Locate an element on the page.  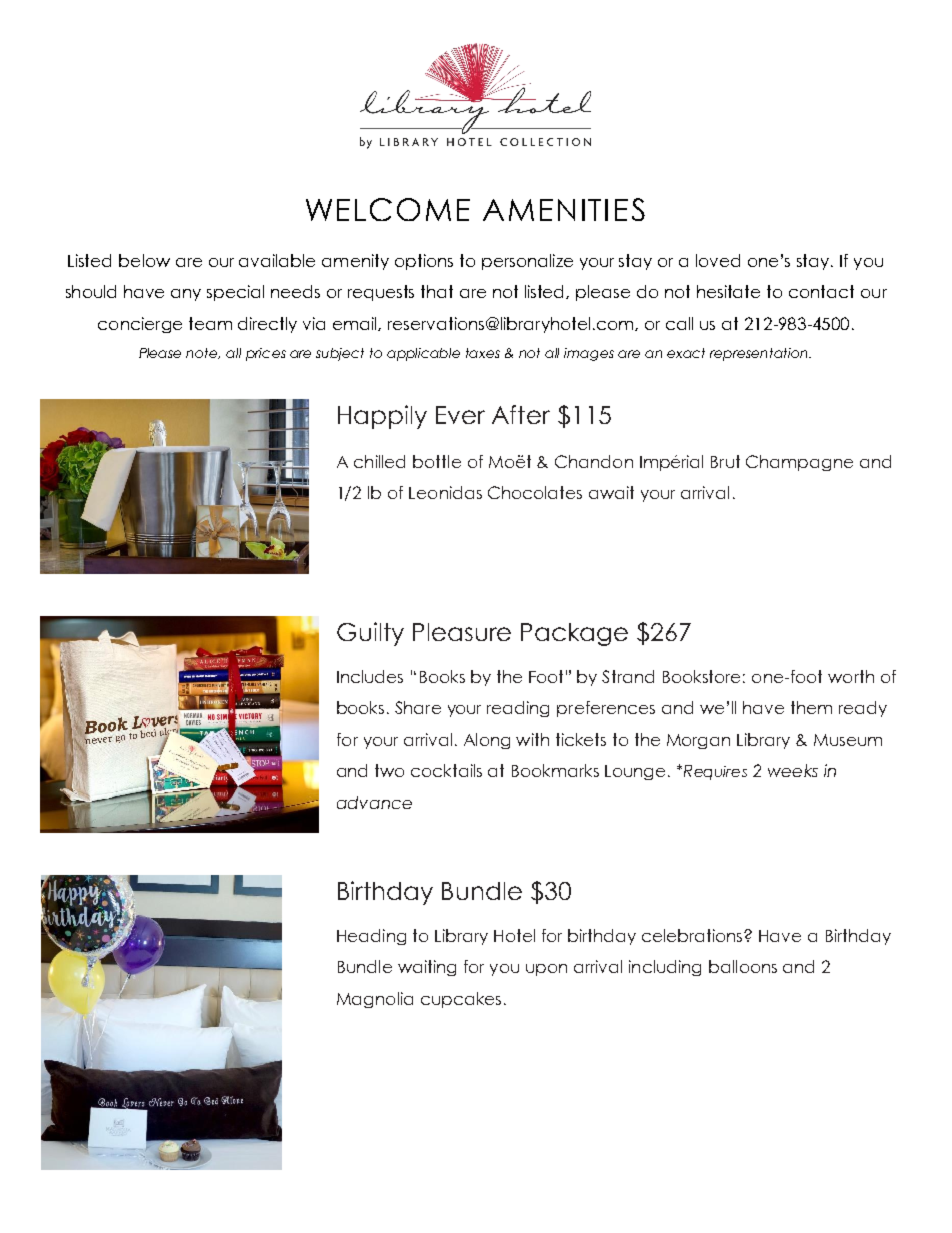
cupcakes is located at coordinates (461, 1000).
